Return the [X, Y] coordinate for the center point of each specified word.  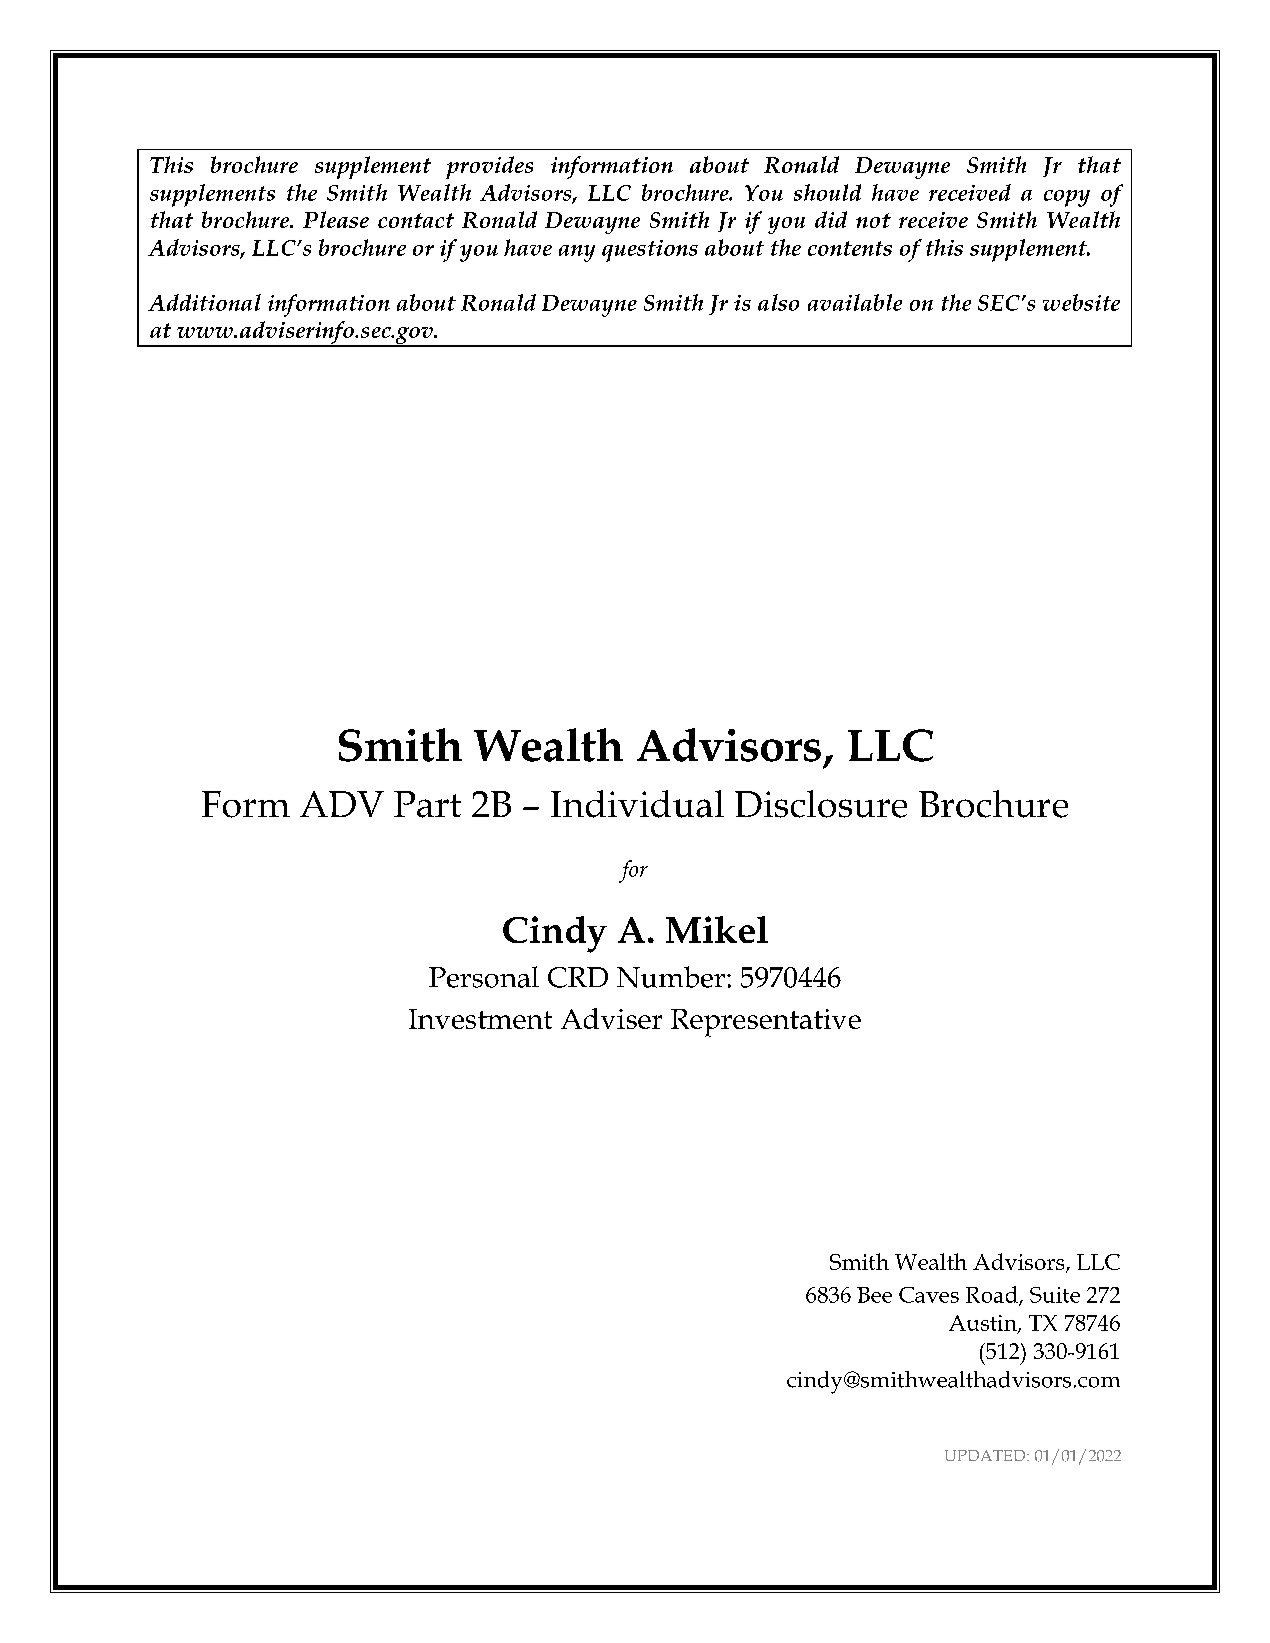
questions [650, 251]
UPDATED [986, 1455]
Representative [766, 1023]
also [778, 302]
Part [427, 804]
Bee [874, 1295]
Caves [929, 1295]
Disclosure [821, 804]
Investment [480, 1019]
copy [1067, 198]
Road [993, 1295]
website [1081, 302]
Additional [204, 302]
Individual [637, 804]
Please [336, 219]
